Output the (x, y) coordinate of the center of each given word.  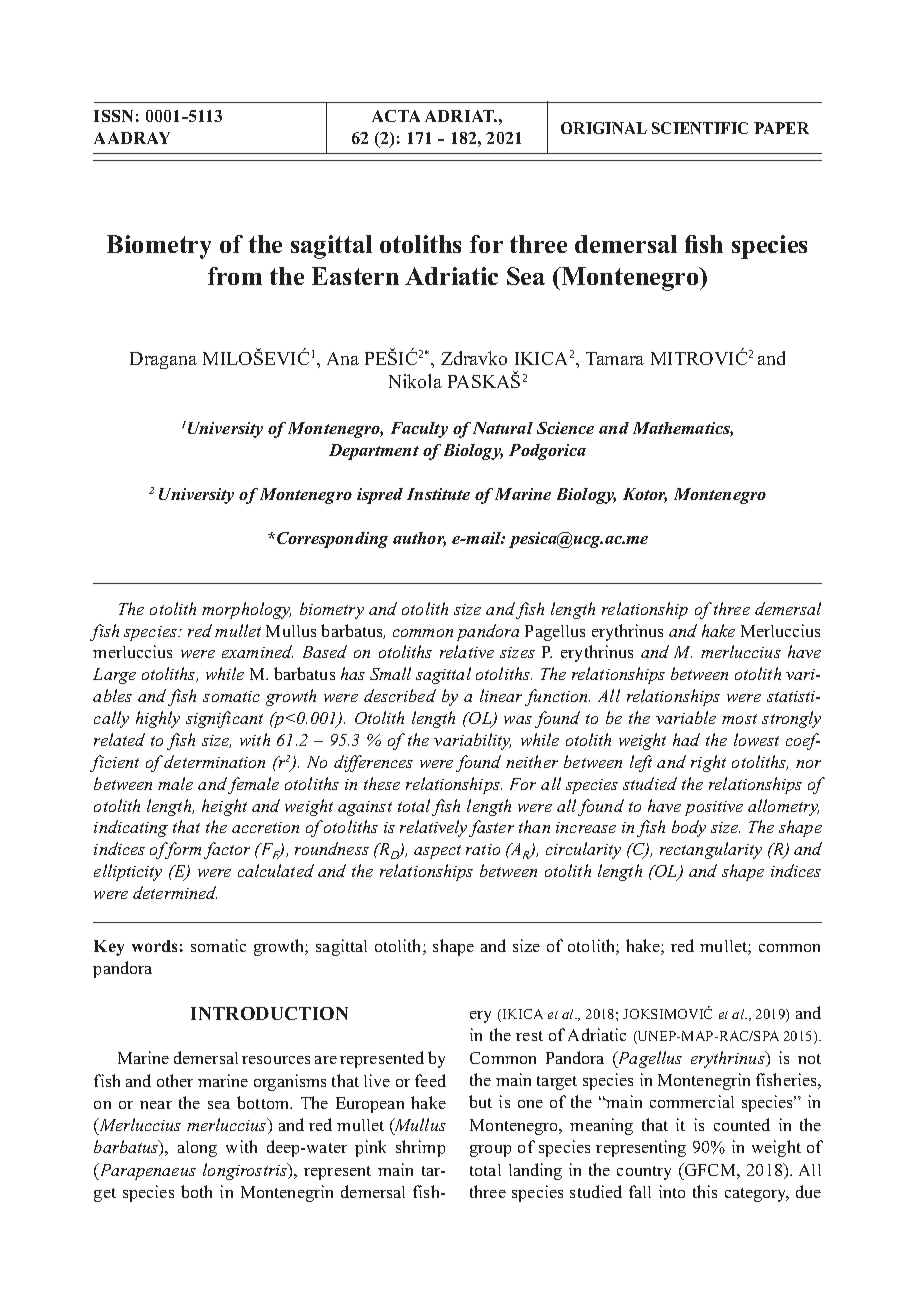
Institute (438, 494)
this (705, 1191)
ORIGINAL (604, 128)
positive (714, 808)
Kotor (645, 495)
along (197, 1149)
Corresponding (332, 540)
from (235, 276)
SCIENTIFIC (700, 128)
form (182, 850)
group (490, 1151)
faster (491, 828)
